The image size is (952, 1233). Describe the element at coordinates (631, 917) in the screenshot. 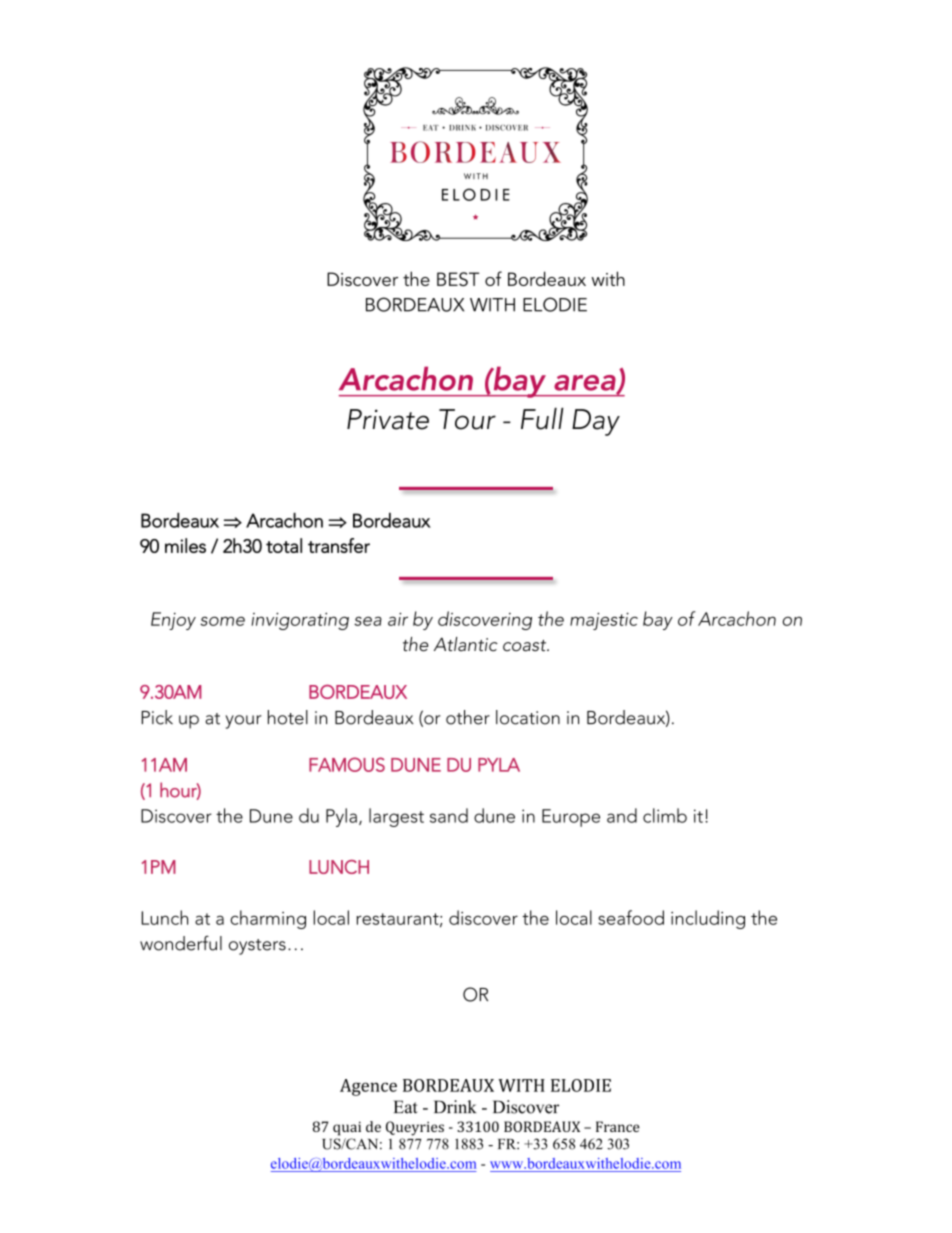

I see `seafood` at that location.
